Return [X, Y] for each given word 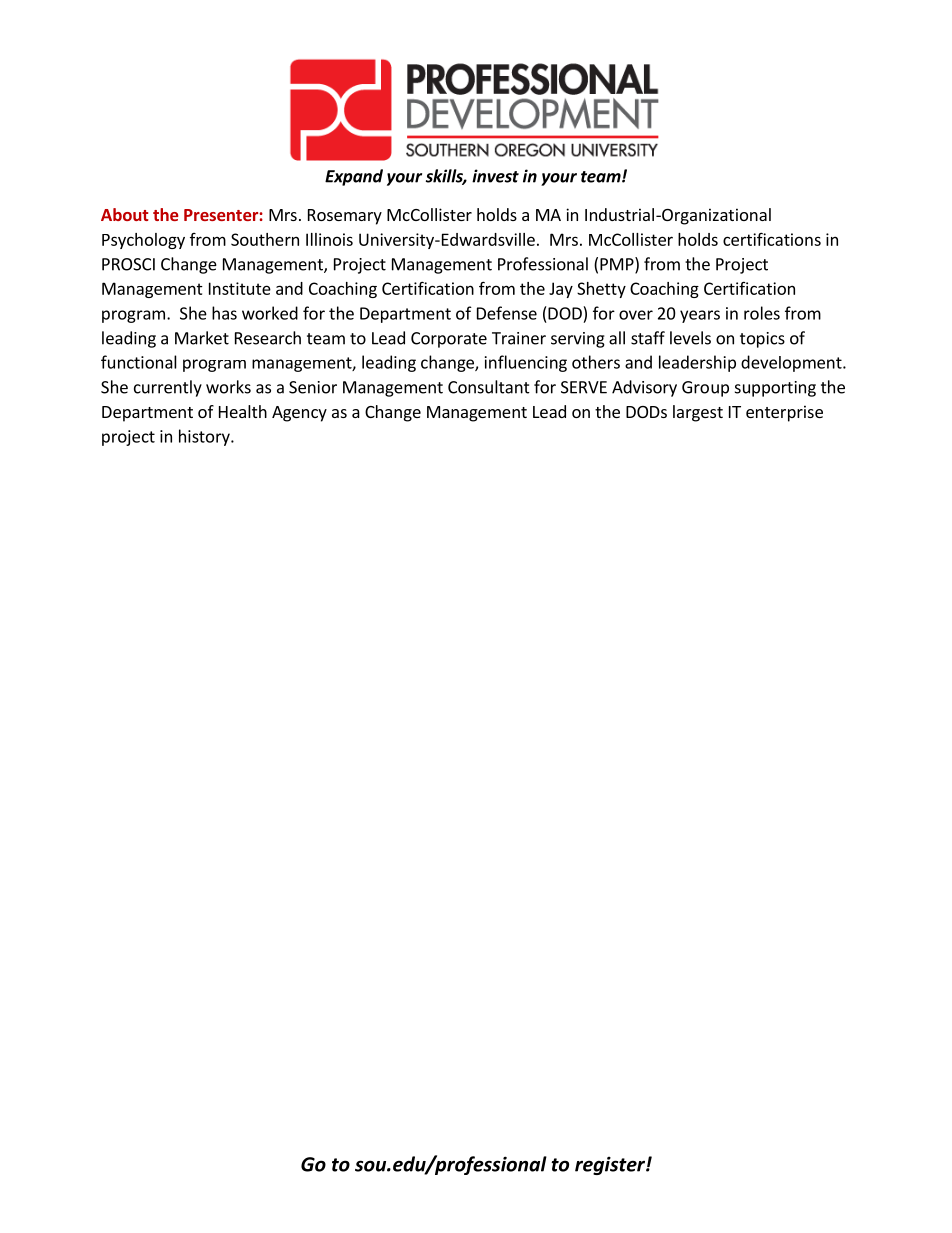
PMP [618, 265]
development [792, 363]
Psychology [143, 241]
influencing [526, 363]
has [224, 313]
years [700, 316]
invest [495, 176]
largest [698, 413]
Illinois [329, 239]
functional [139, 362]
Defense [507, 313]
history [205, 437]
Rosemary [345, 217]
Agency [299, 414]
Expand [354, 177]
